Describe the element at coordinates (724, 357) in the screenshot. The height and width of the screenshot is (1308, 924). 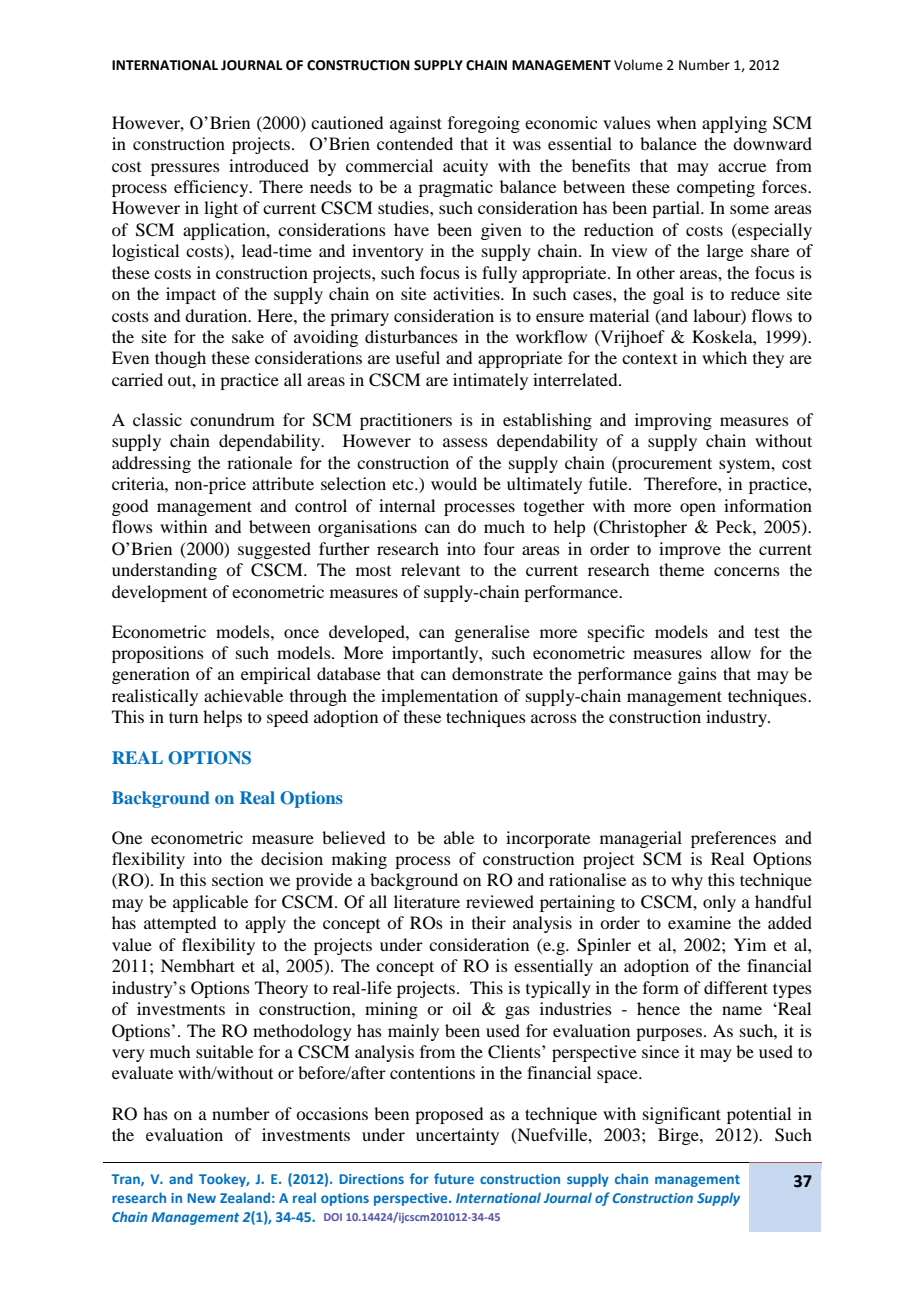
I see `which` at that location.
